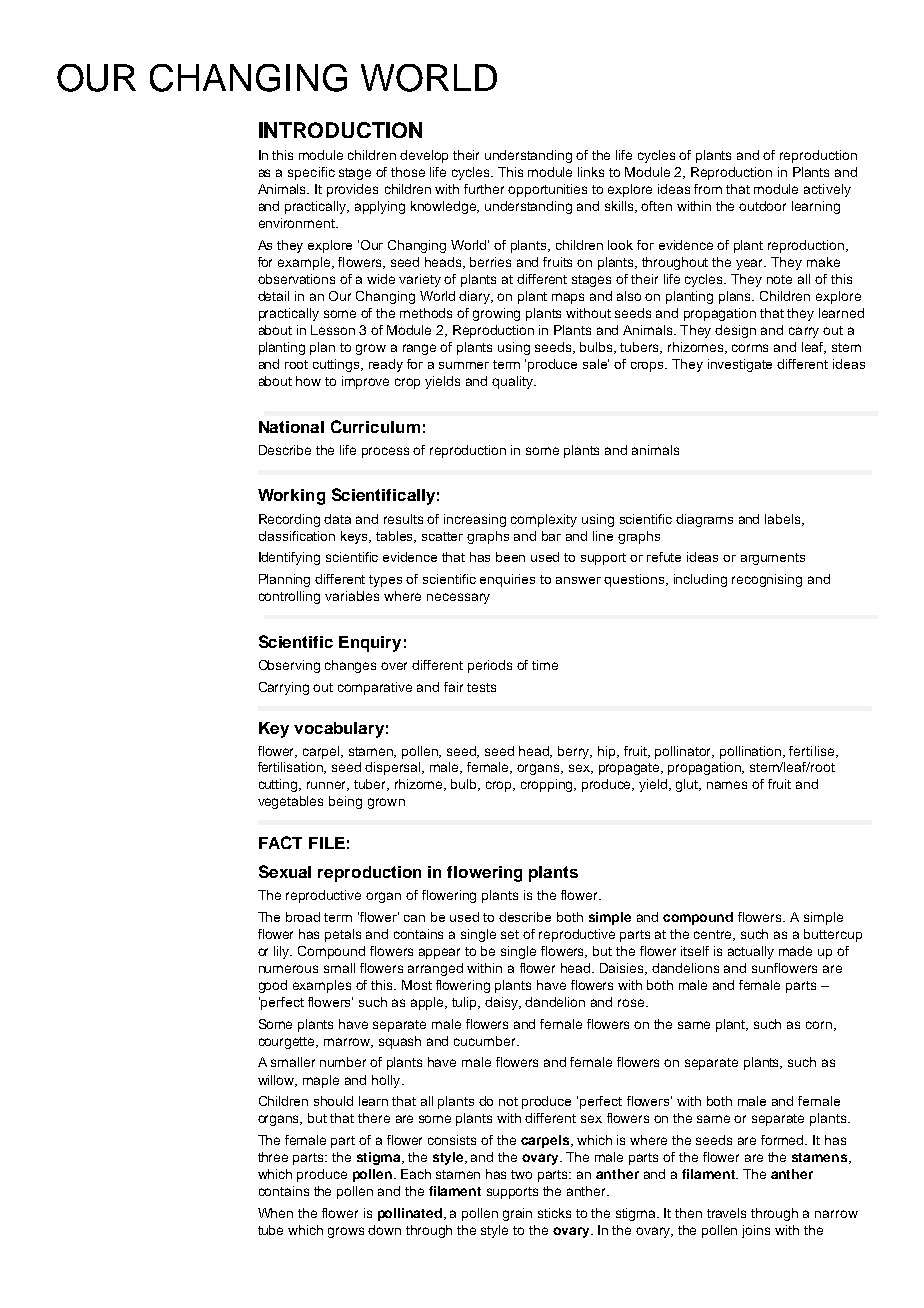 Image resolution: width=924 pixels, height=1308 pixels. I want to click on FILE, so click(327, 843).
